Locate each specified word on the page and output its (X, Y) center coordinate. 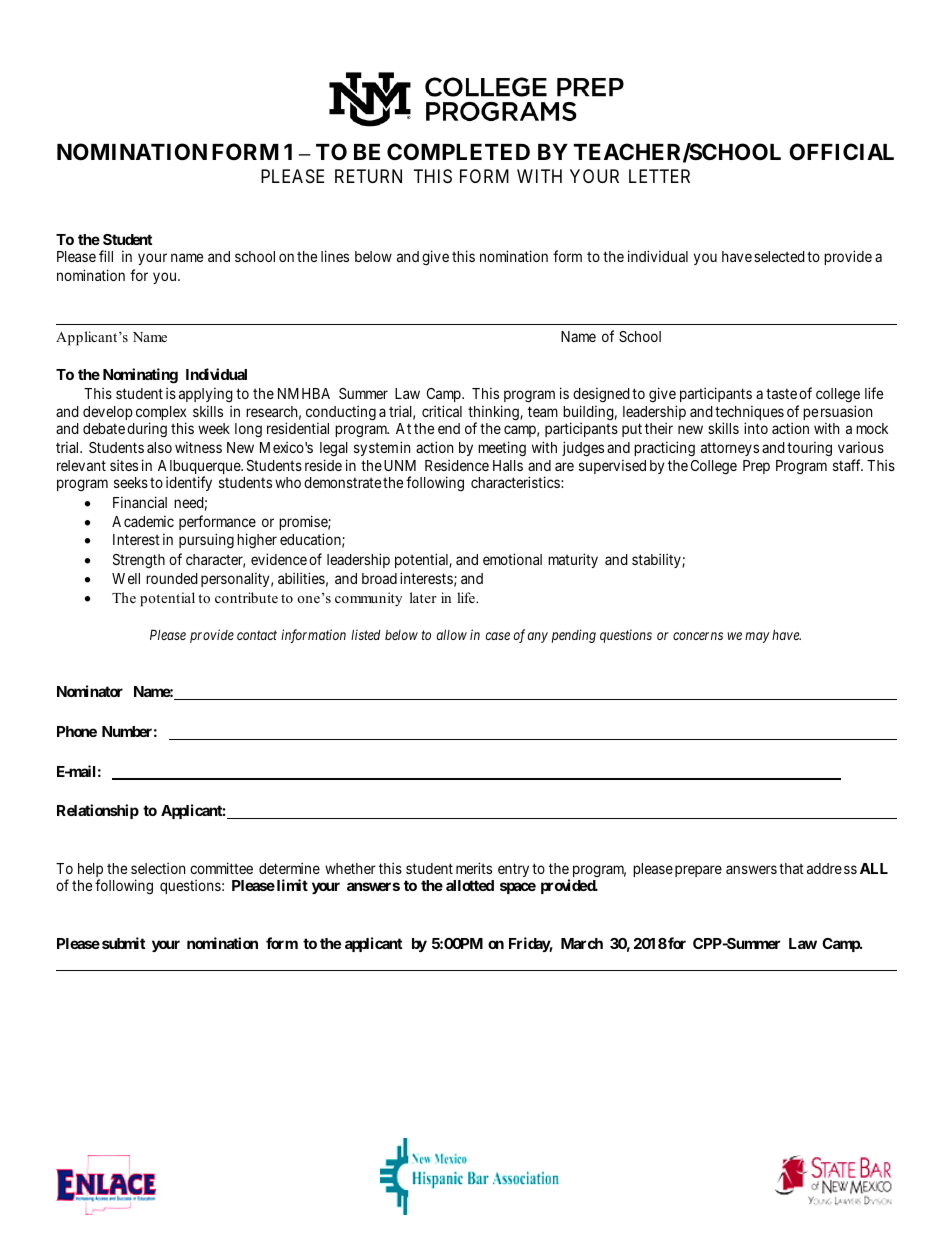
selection (158, 868)
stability (657, 560)
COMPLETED (458, 152)
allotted (470, 885)
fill (106, 256)
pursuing (206, 541)
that (791, 868)
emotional (512, 559)
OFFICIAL (842, 152)
